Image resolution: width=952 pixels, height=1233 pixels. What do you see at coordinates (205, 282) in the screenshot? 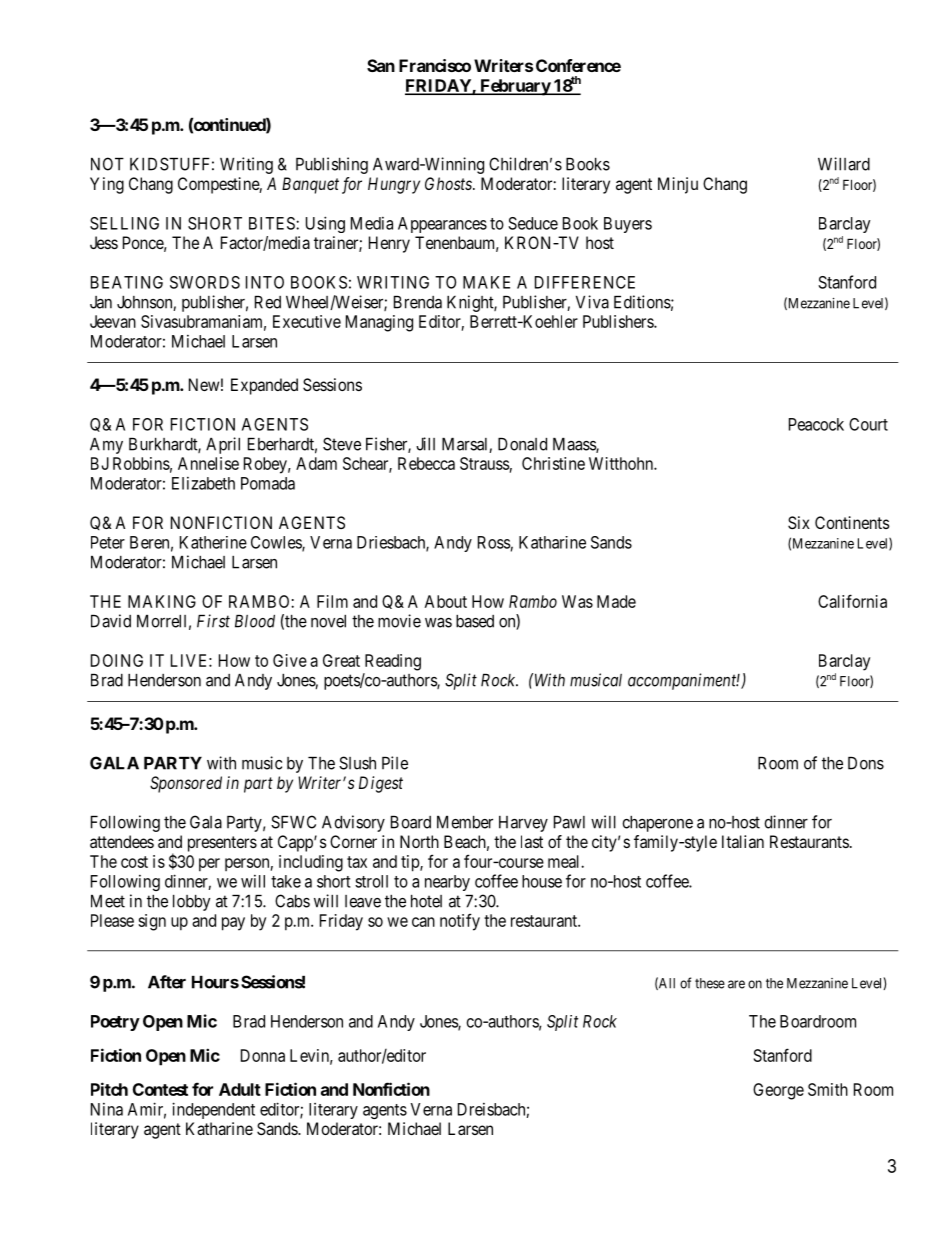
I see `SWORDS` at bounding box center [205, 282].
